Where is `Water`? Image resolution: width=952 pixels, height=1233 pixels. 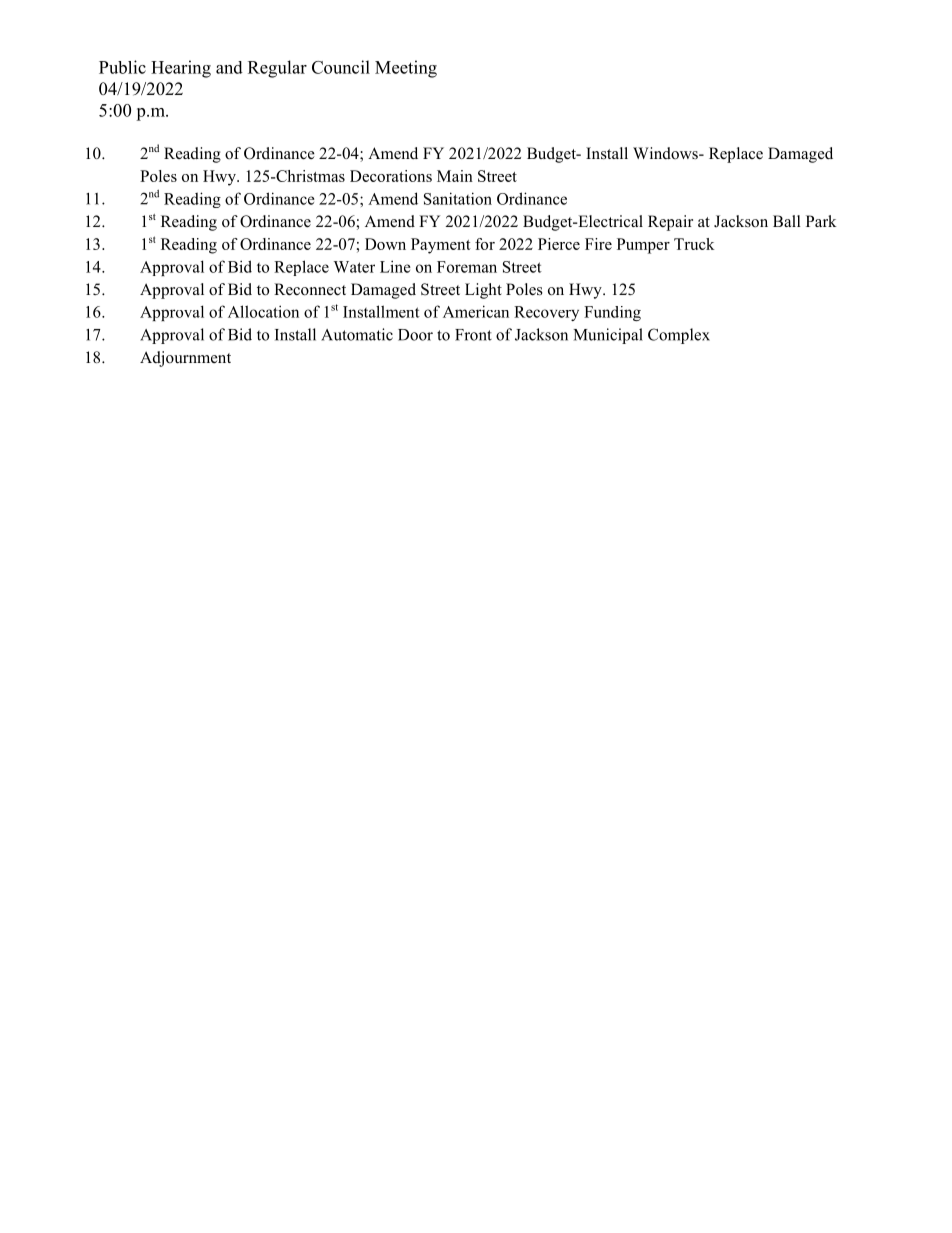
Water is located at coordinates (354, 267).
